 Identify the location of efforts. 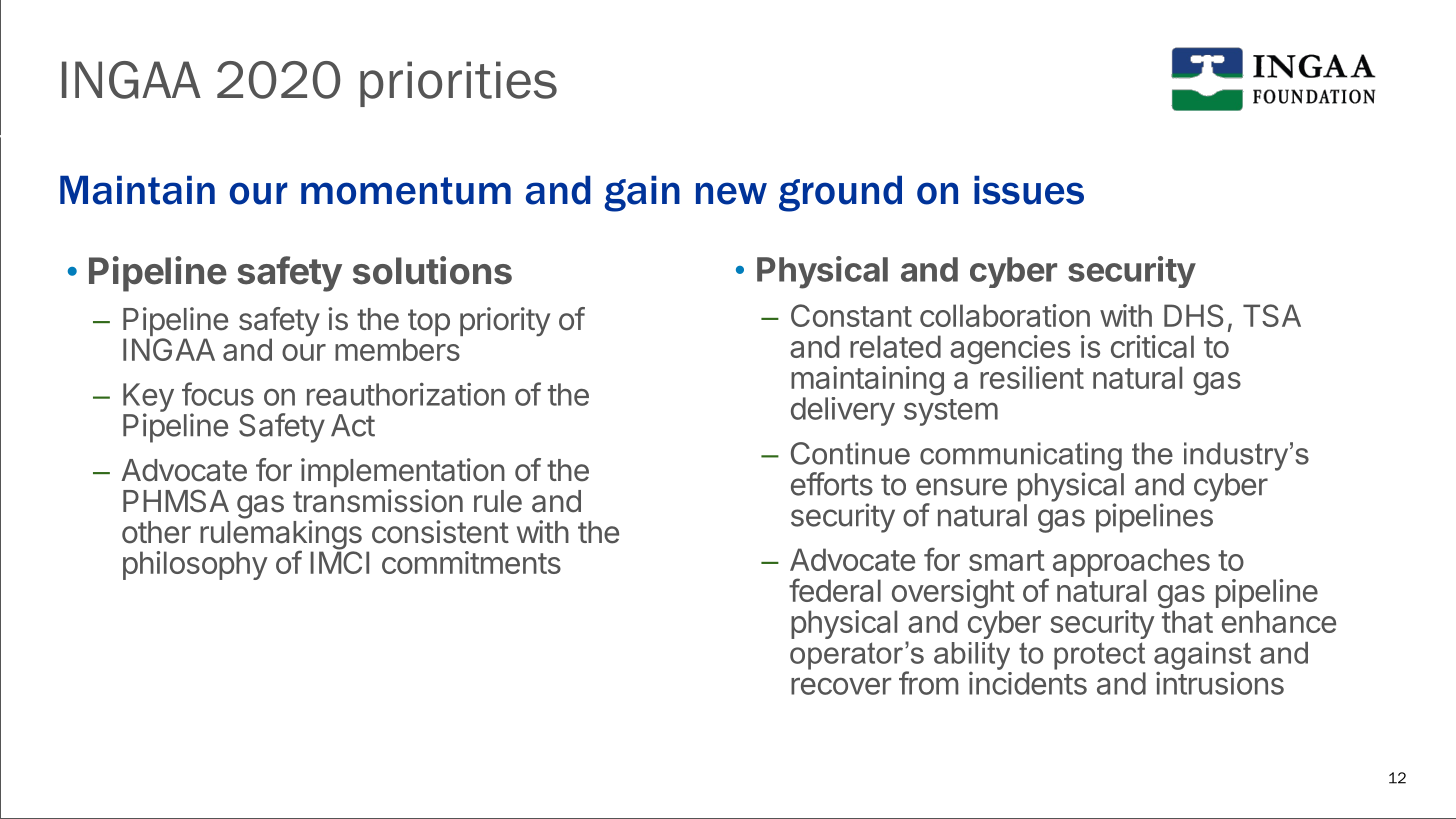
(832, 484).
